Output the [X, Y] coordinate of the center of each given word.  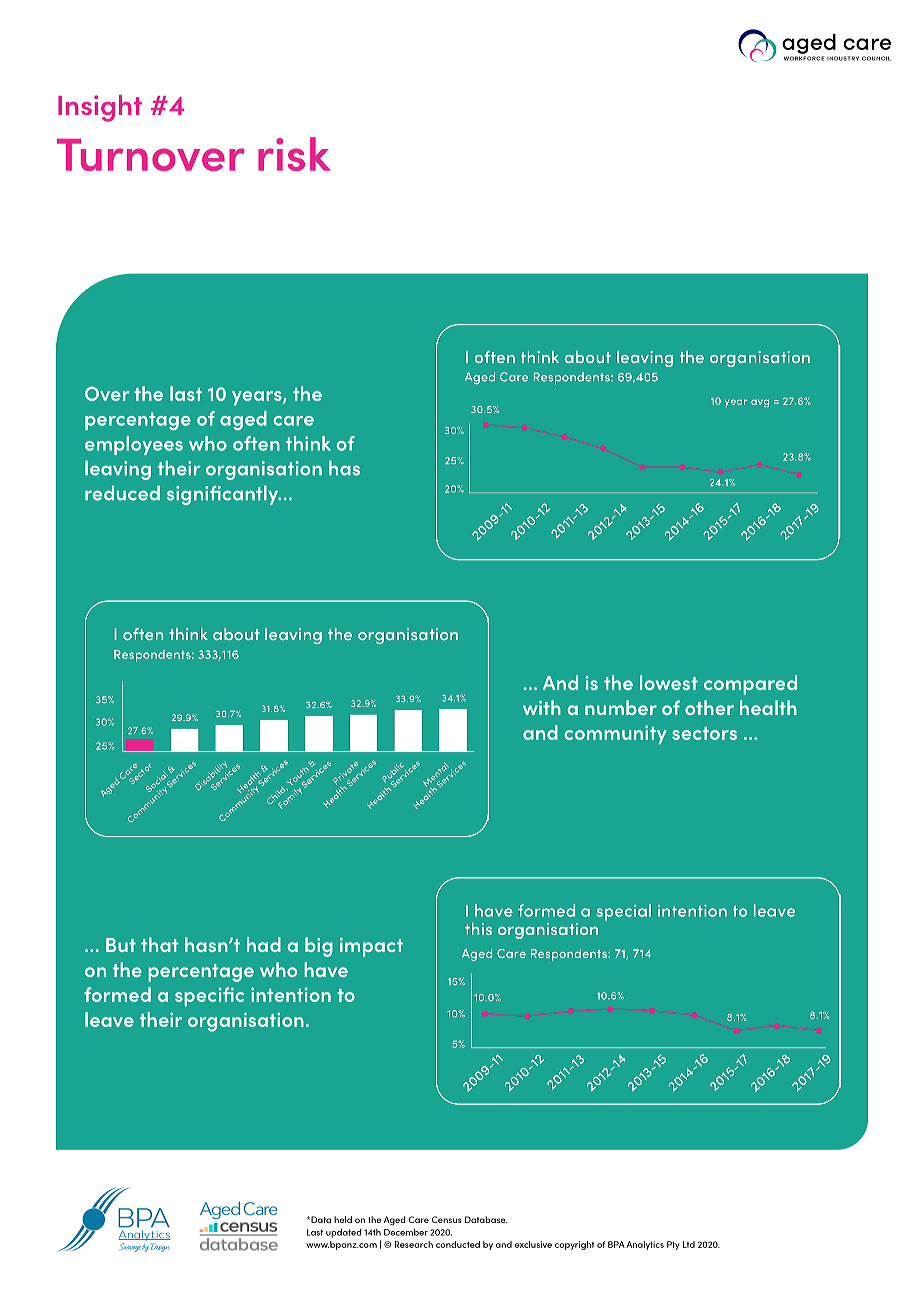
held [343, 1219]
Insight [100, 108]
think [308, 443]
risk [294, 154]
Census [447, 1219]
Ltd [689, 1244]
